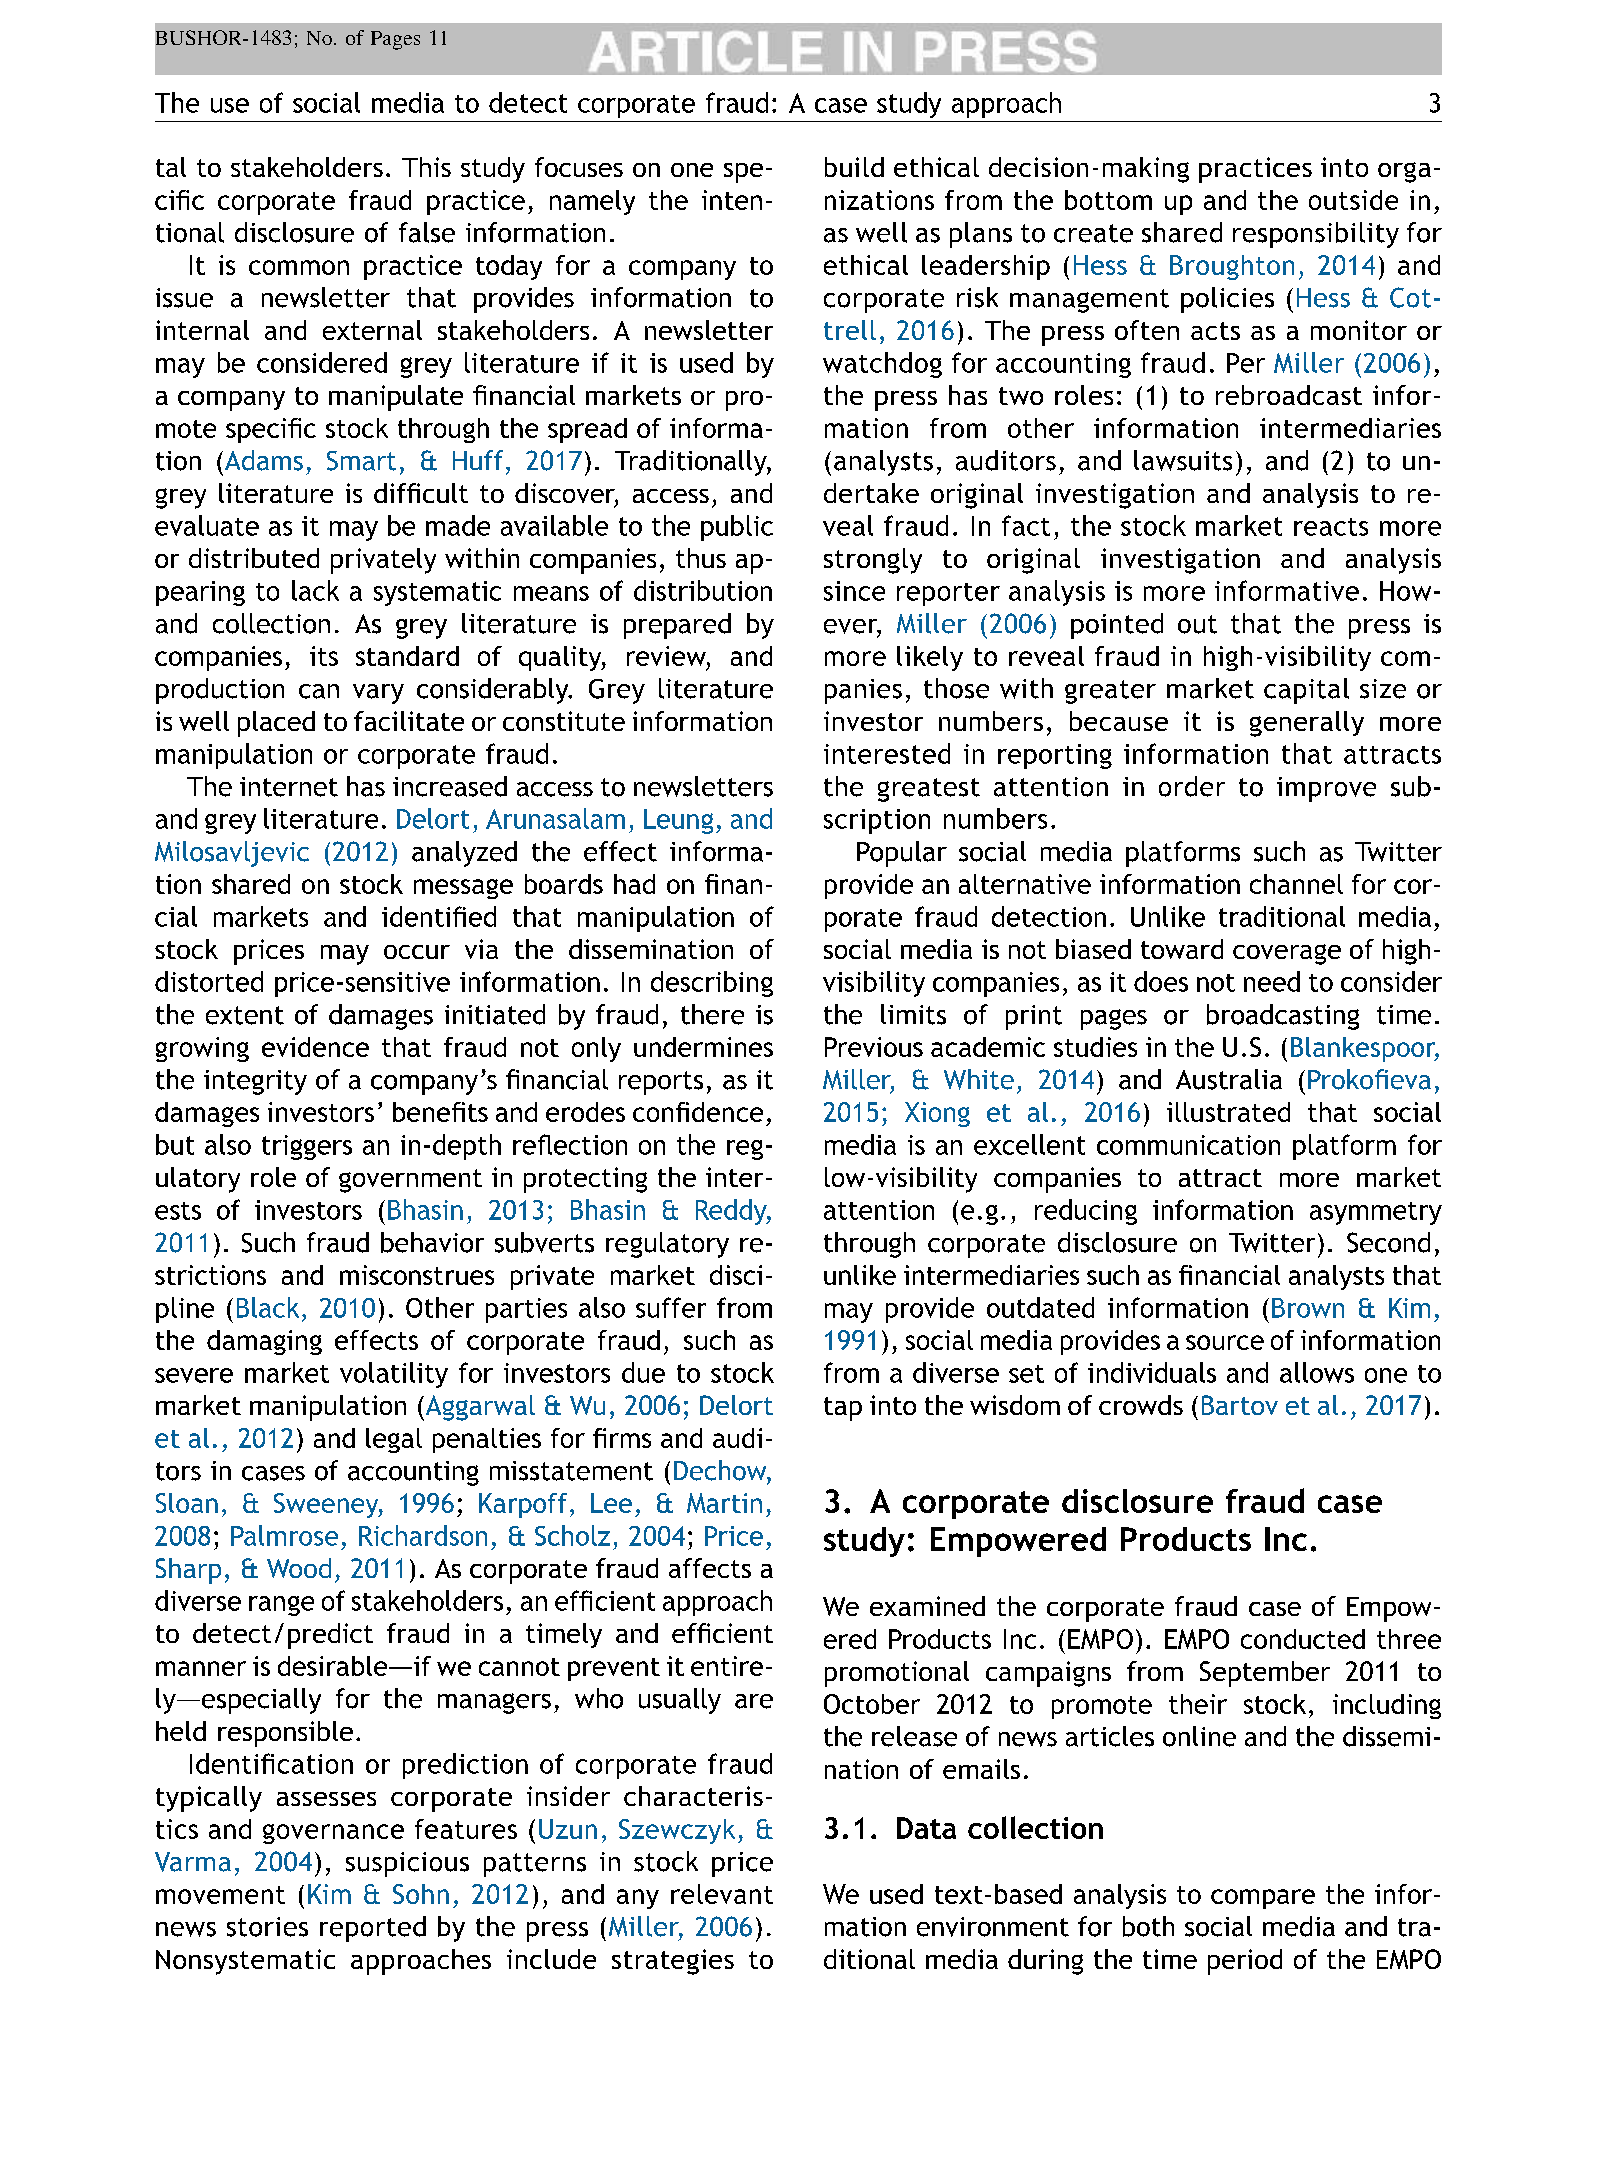 Image resolution: width=1623 pixels, height=2163 pixels. Describe the element at coordinates (1229, 1079) in the screenshot. I see `Australia` at that location.
